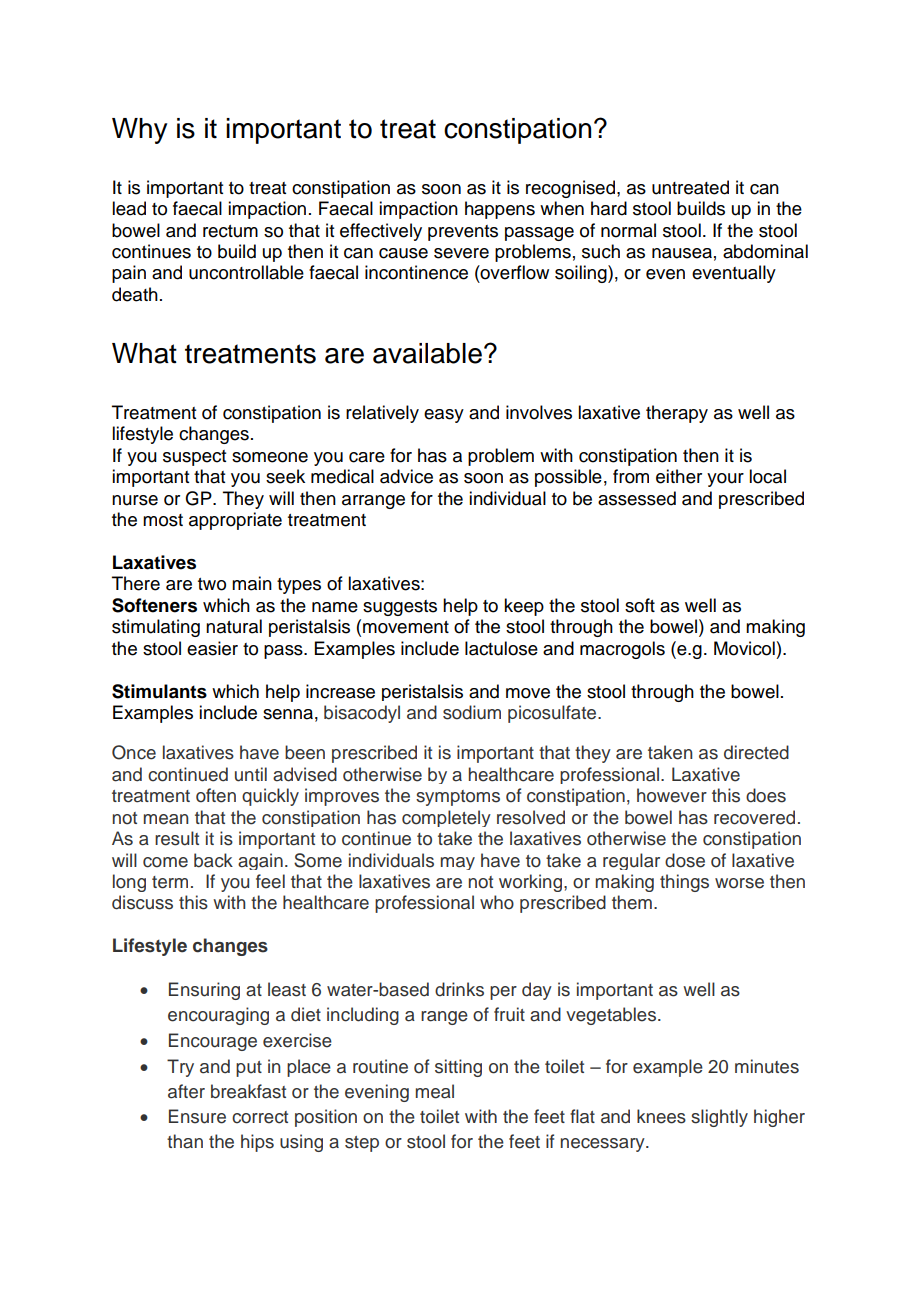 The height and width of the screenshot is (1308, 924). Describe the element at coordinates (609, 208) in the screenshot. I see `hard` at that location.
